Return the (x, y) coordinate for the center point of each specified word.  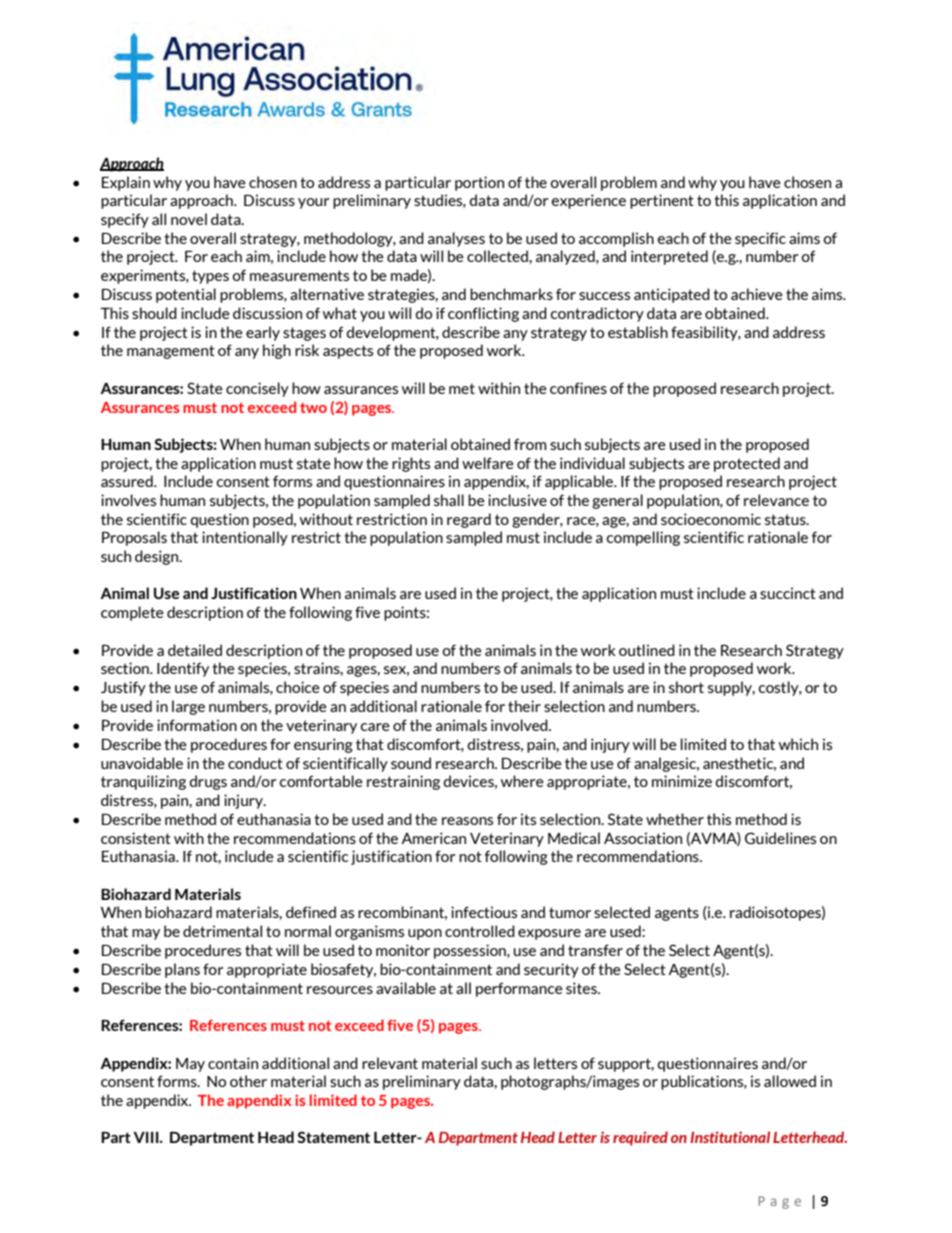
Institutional (730, 1137)
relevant (390, 1063)
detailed (195, 650)
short (686, 687)
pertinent (662, 201)
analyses (456, 239)
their (524, 706)
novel (189, 219)
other (248, 1081)
